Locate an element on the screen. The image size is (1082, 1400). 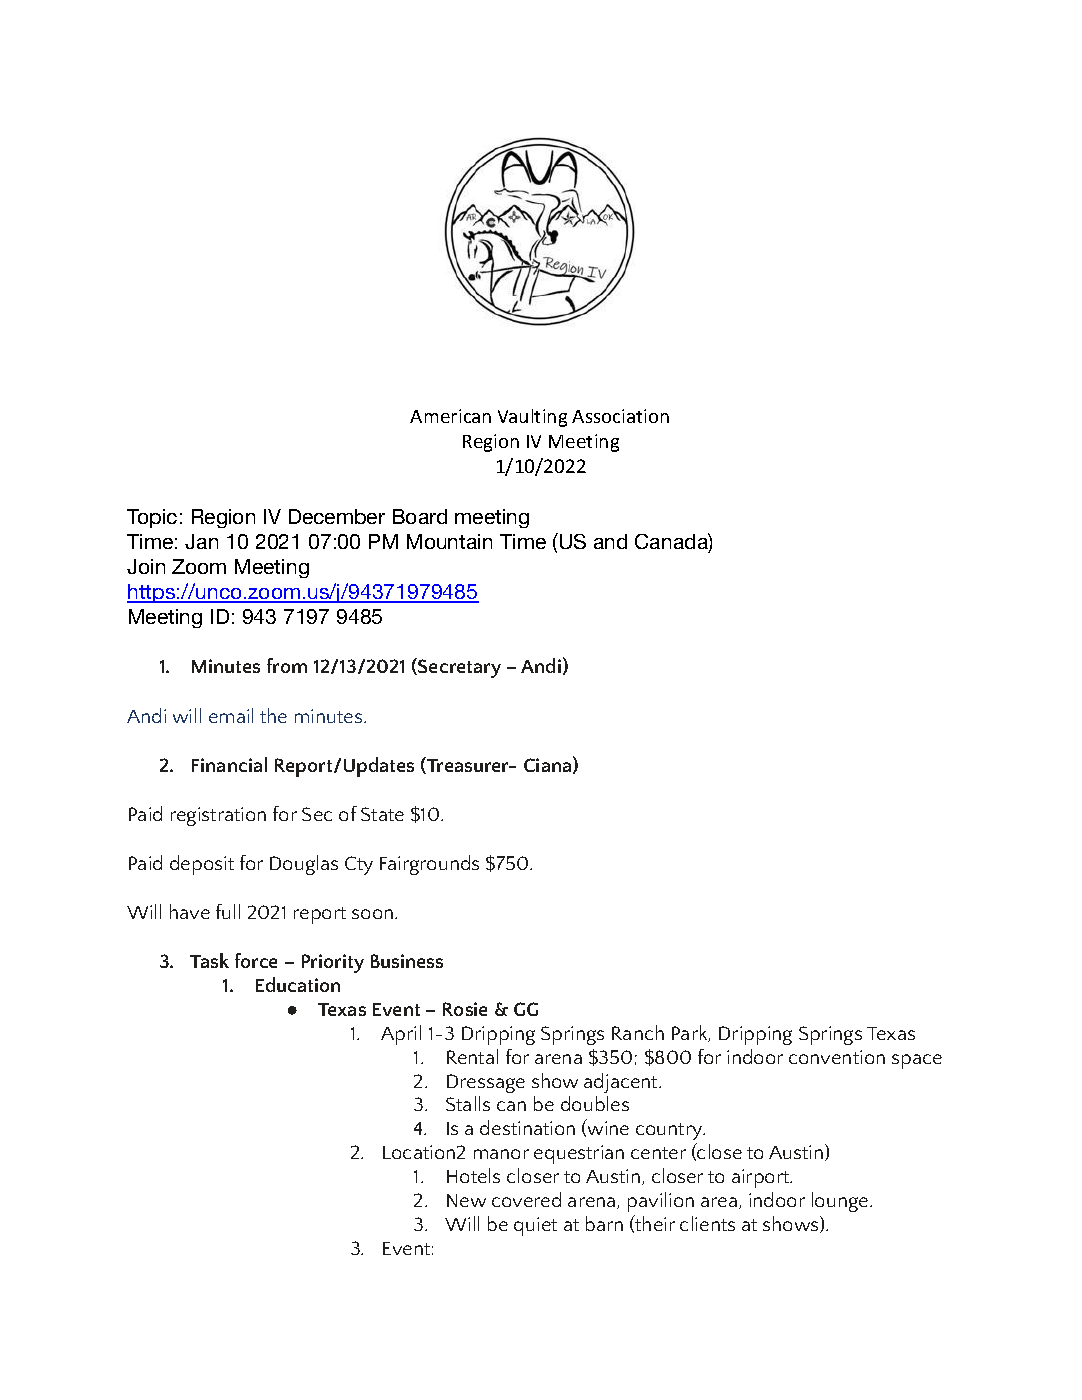
force is located at coordinates (256, 960).
